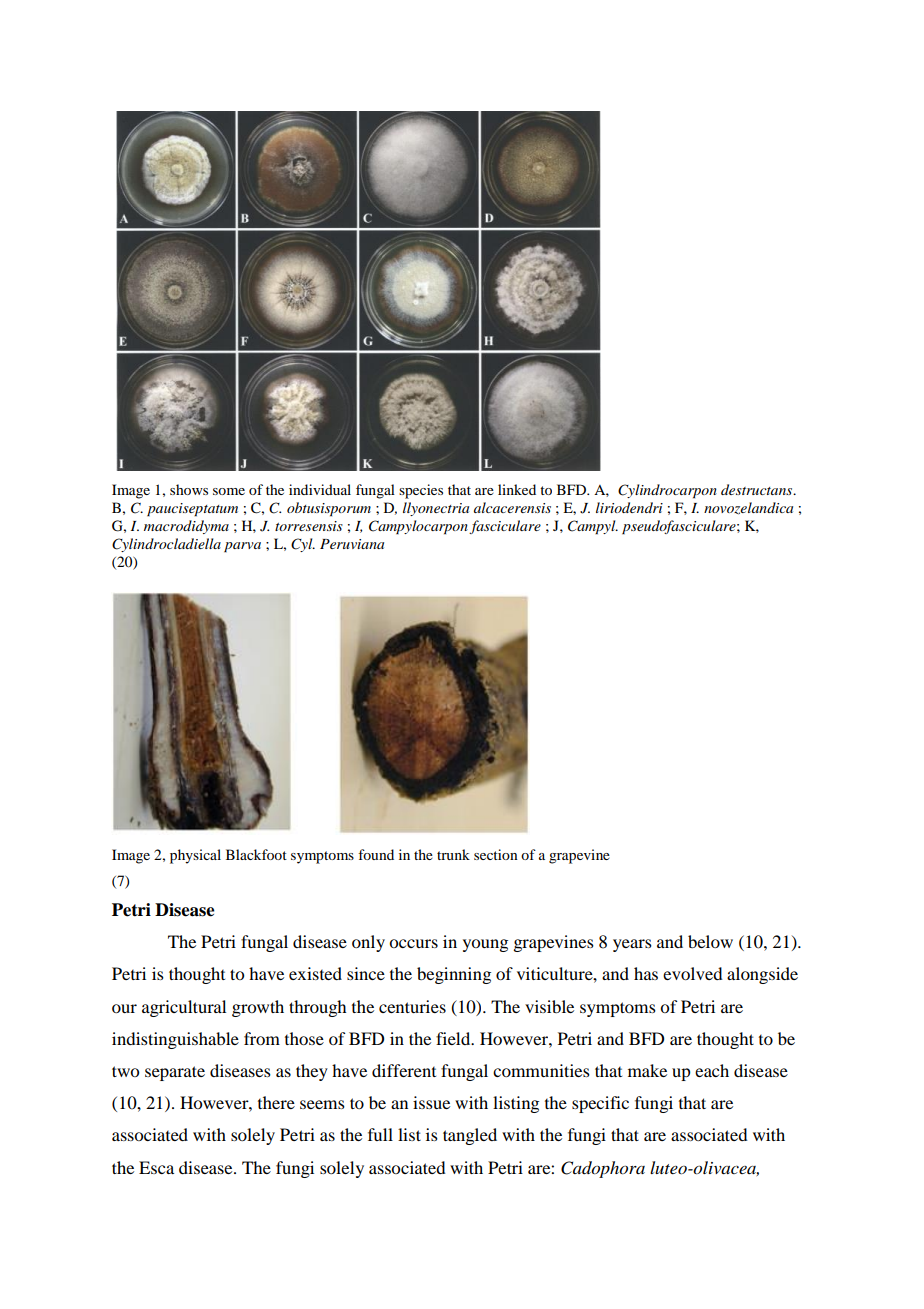 The height and width of the document is (1309, 924). I want to click on physical, so click(195, 856).
